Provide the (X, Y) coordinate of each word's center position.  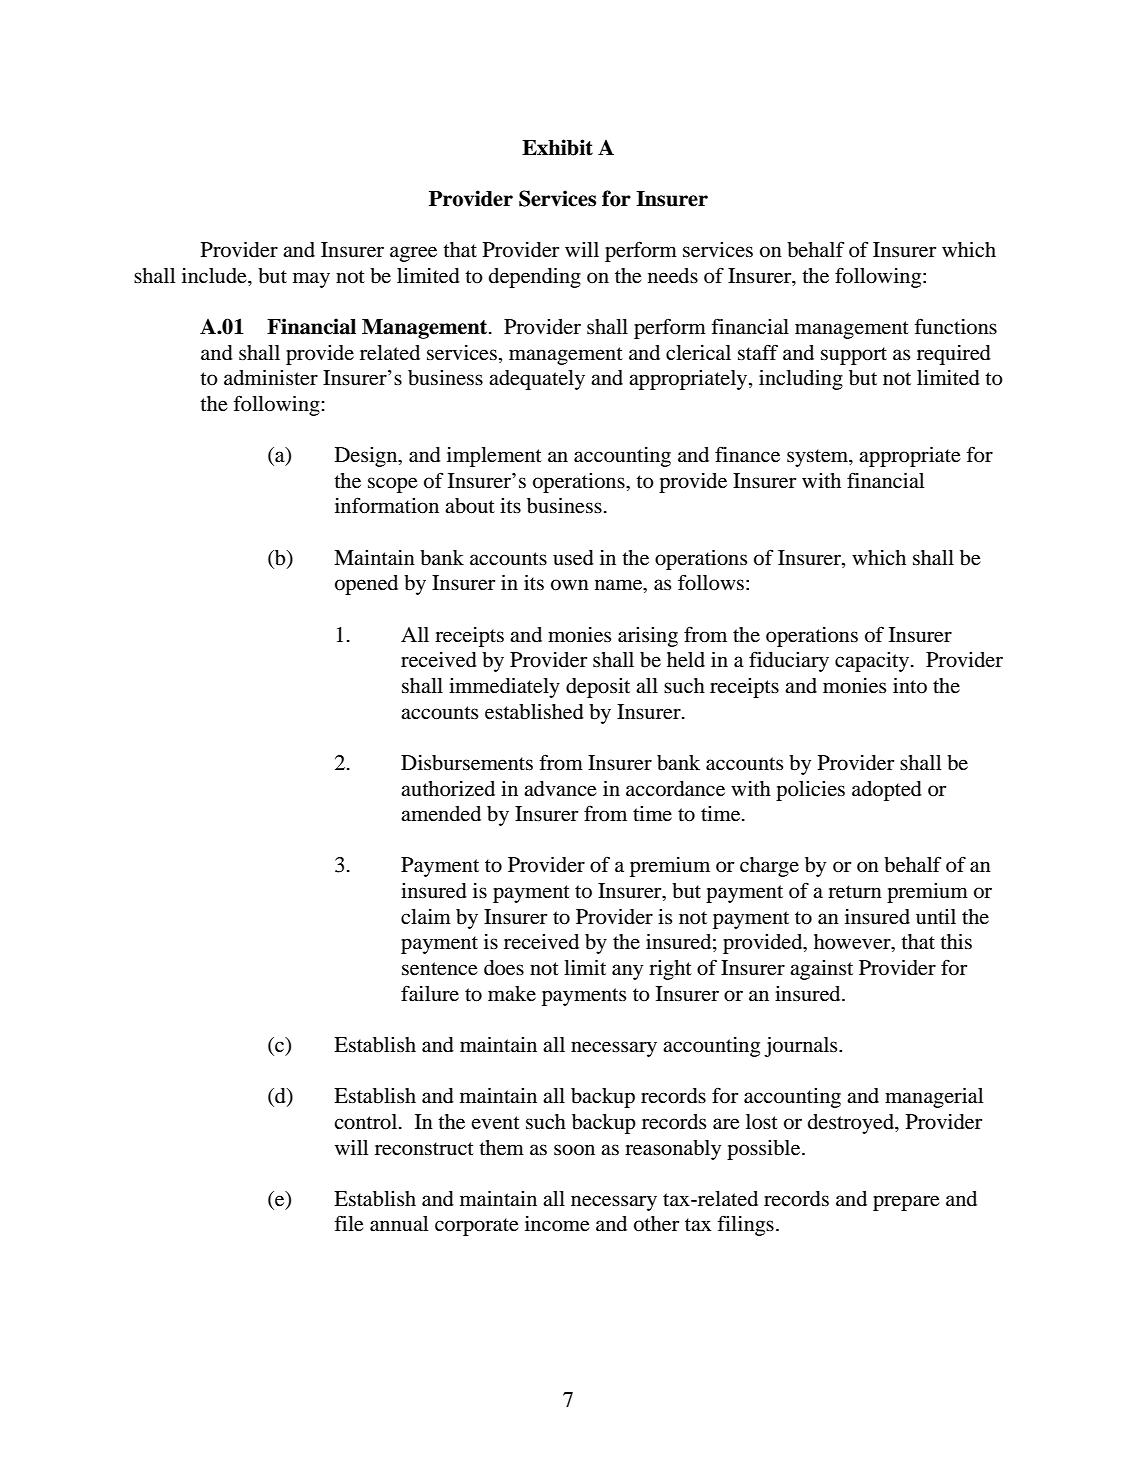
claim (426, 916)
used (573, 558)
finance (747, 454)
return (855, 892)
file (349, 1223)
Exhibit (557, 147)
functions (955, 326)
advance (560, 789)
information (387, 505)
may (311, 280)
